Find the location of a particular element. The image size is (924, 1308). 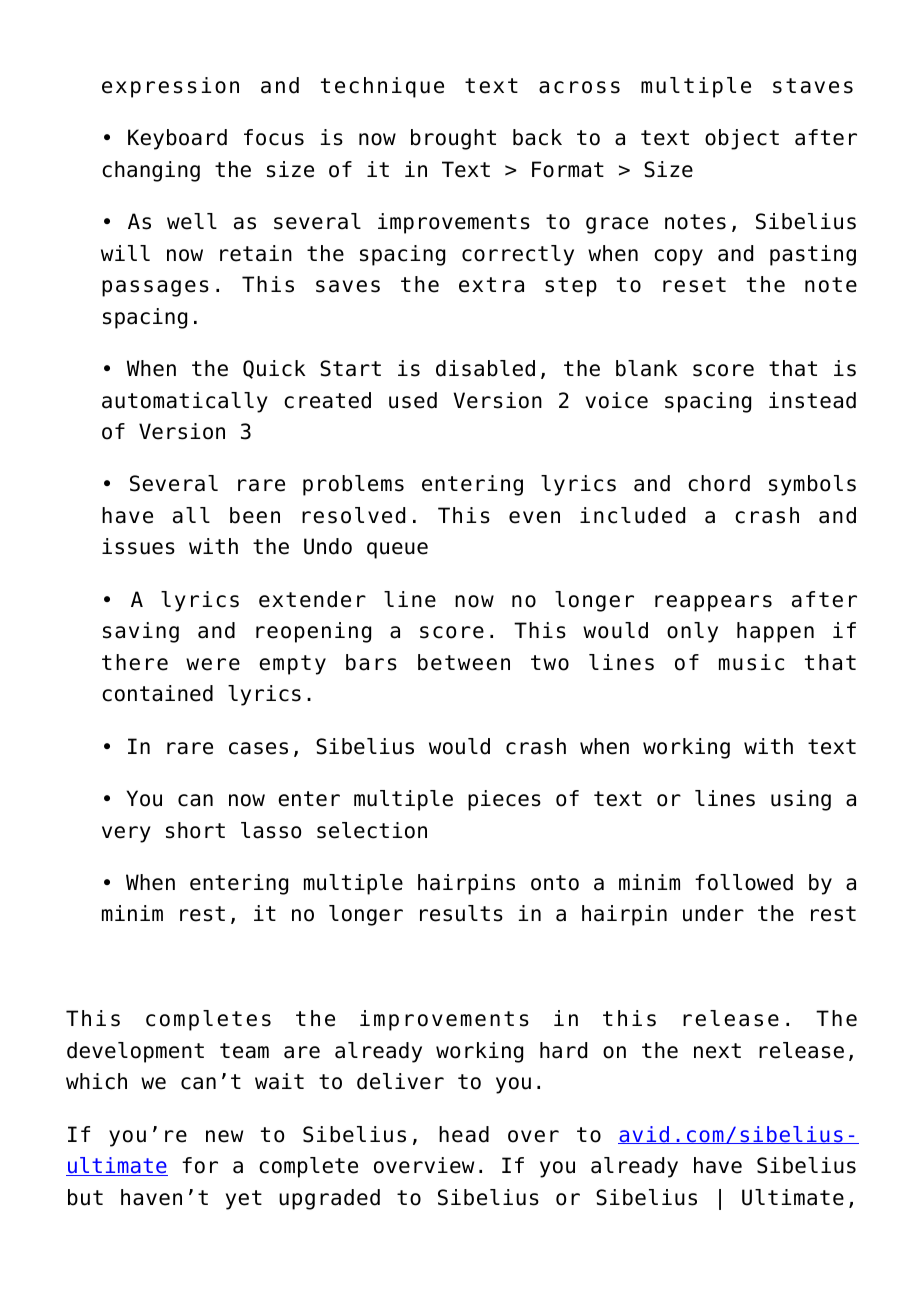

short is located at coordinates (195, 830).
